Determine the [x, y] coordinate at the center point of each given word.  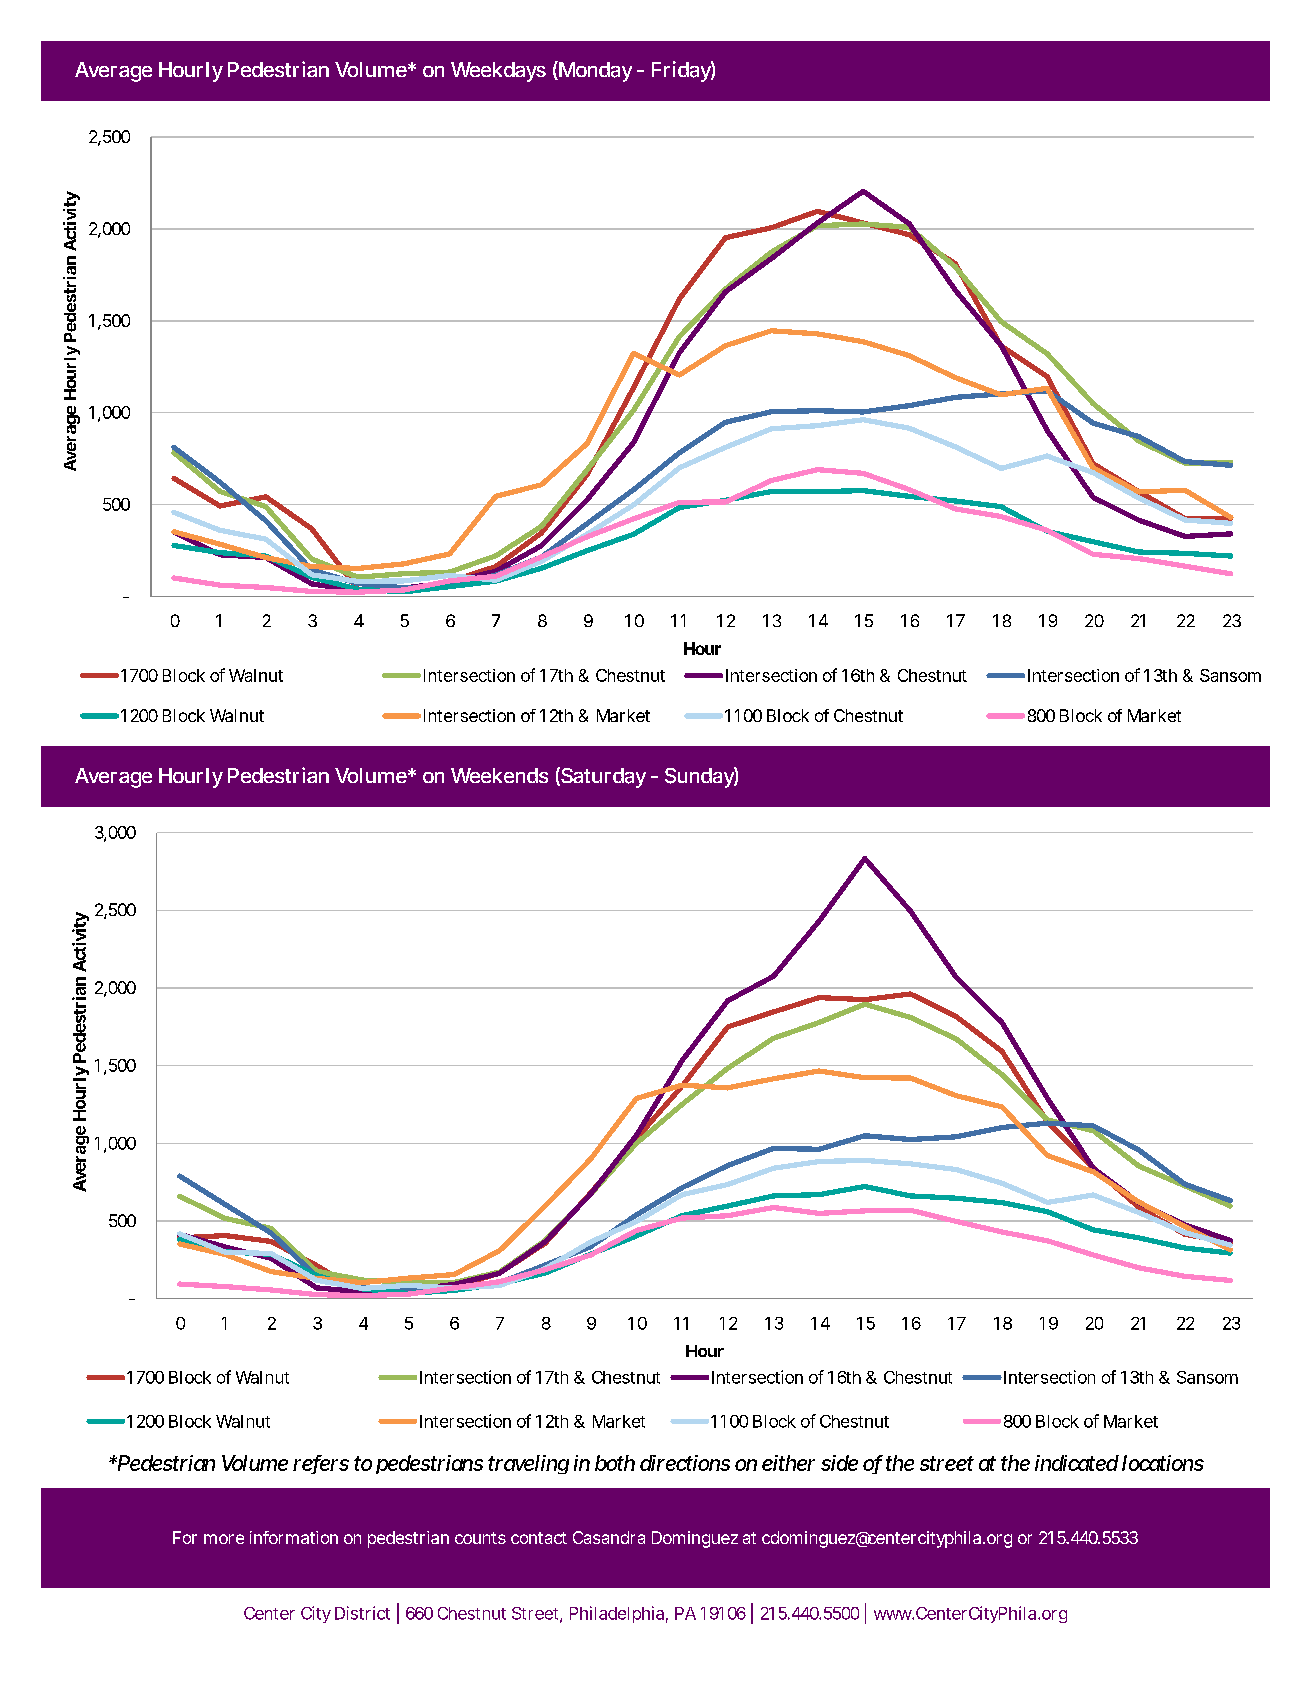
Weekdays [498, 72]
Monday [594, 71]
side [839, 1463]
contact [539, 1538]
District [362, 1613]
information [294, 1537]
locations [1163, 1463]
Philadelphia [617, 1614]
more [224, 1539]
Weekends [499, 775]
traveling [528, 1464]
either [788, 1463]
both [615, 1463]
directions [685, 1463]
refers [321, 1464]
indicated [1077, 1463]
